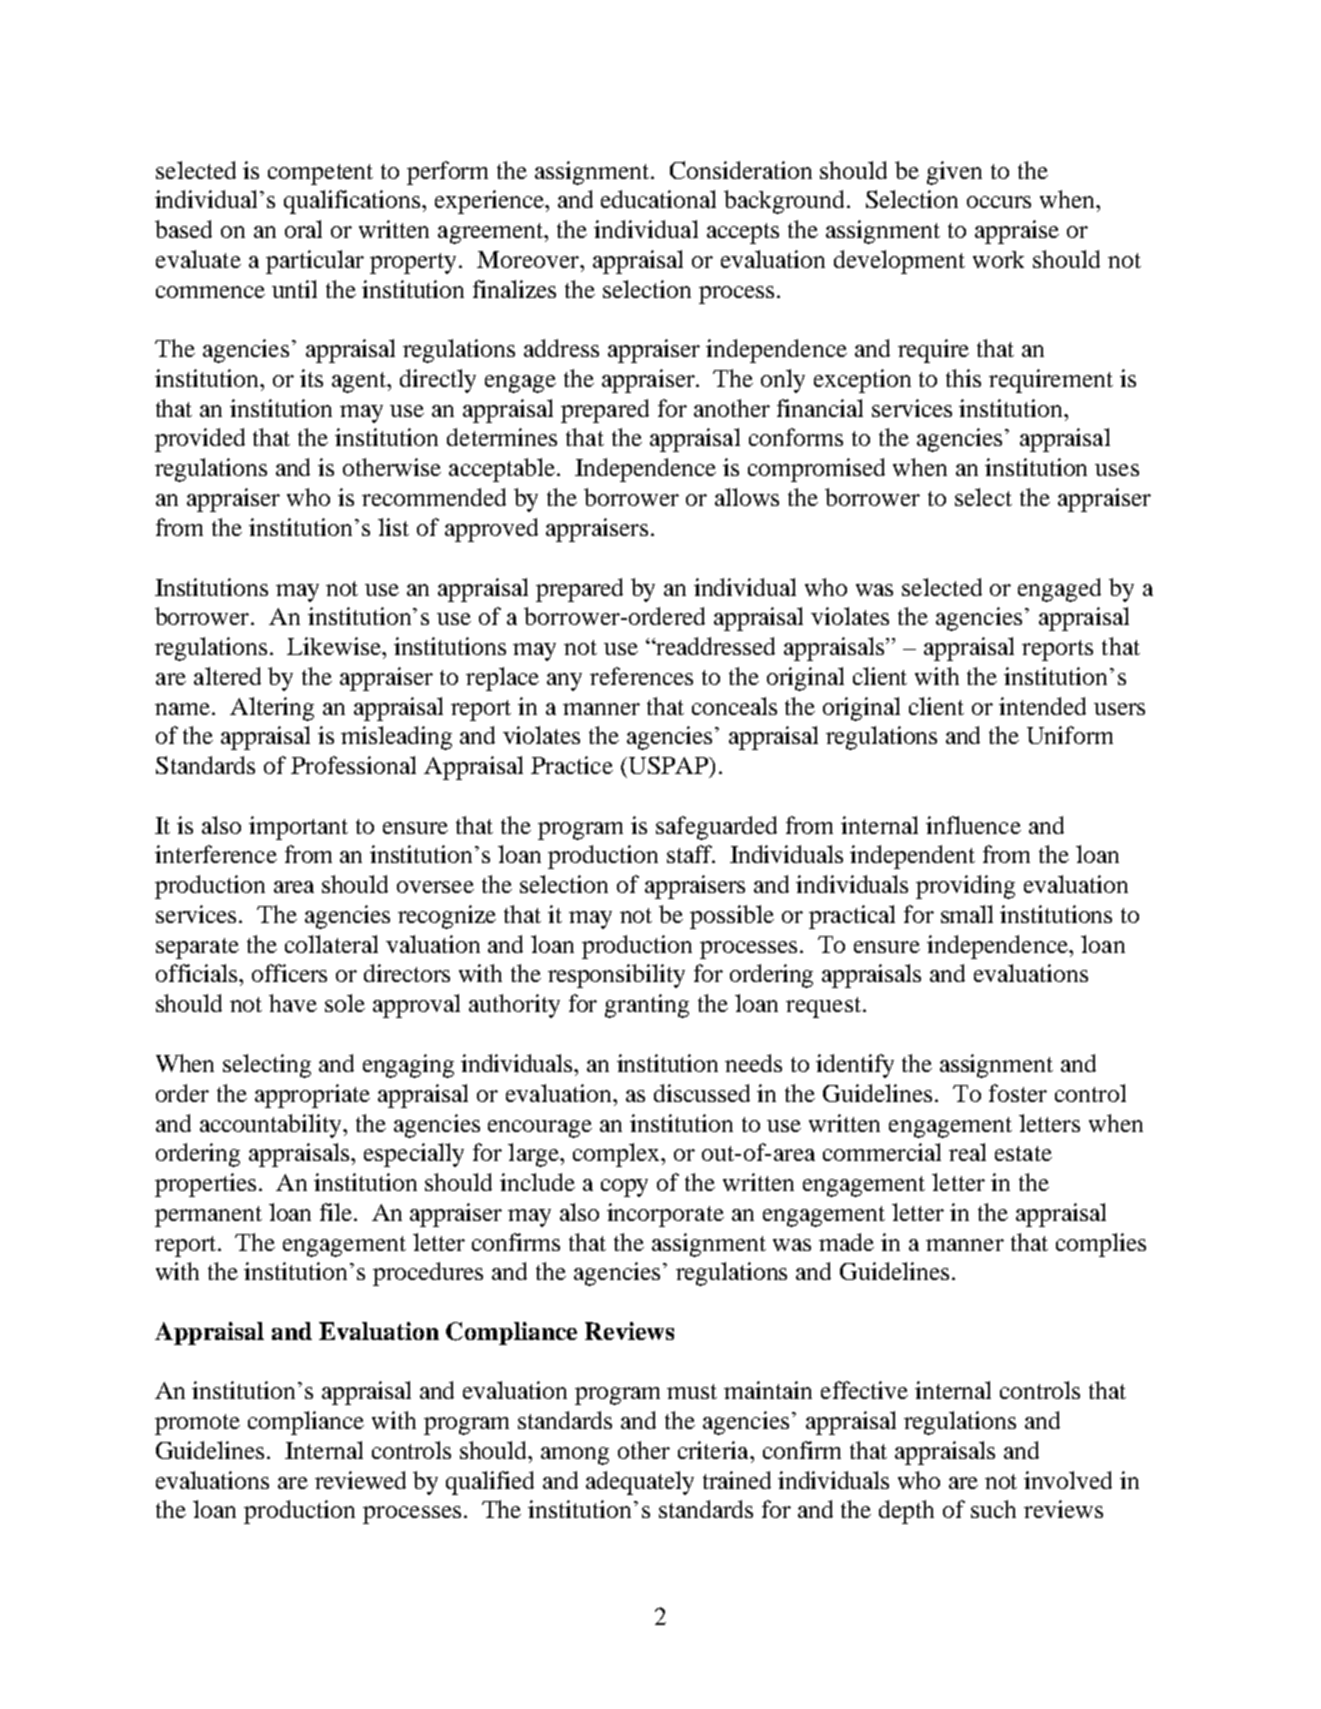 This document has width=1321, height=1709. Describe the element at coordinates (691, 854) in the document. I see `staff` at that location.
